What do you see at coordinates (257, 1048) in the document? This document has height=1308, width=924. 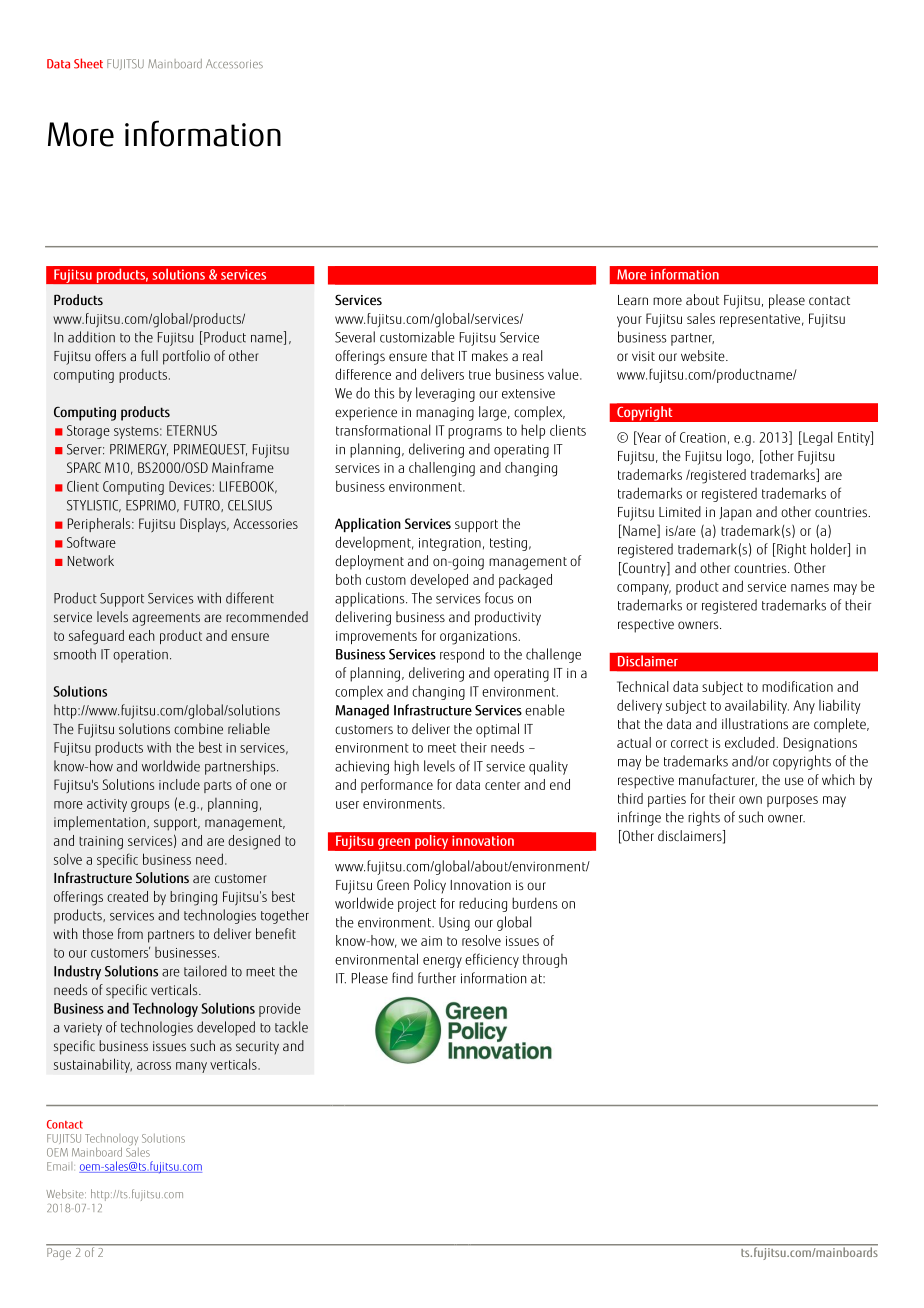 I see `security` at bounding box center [257, 1048].
